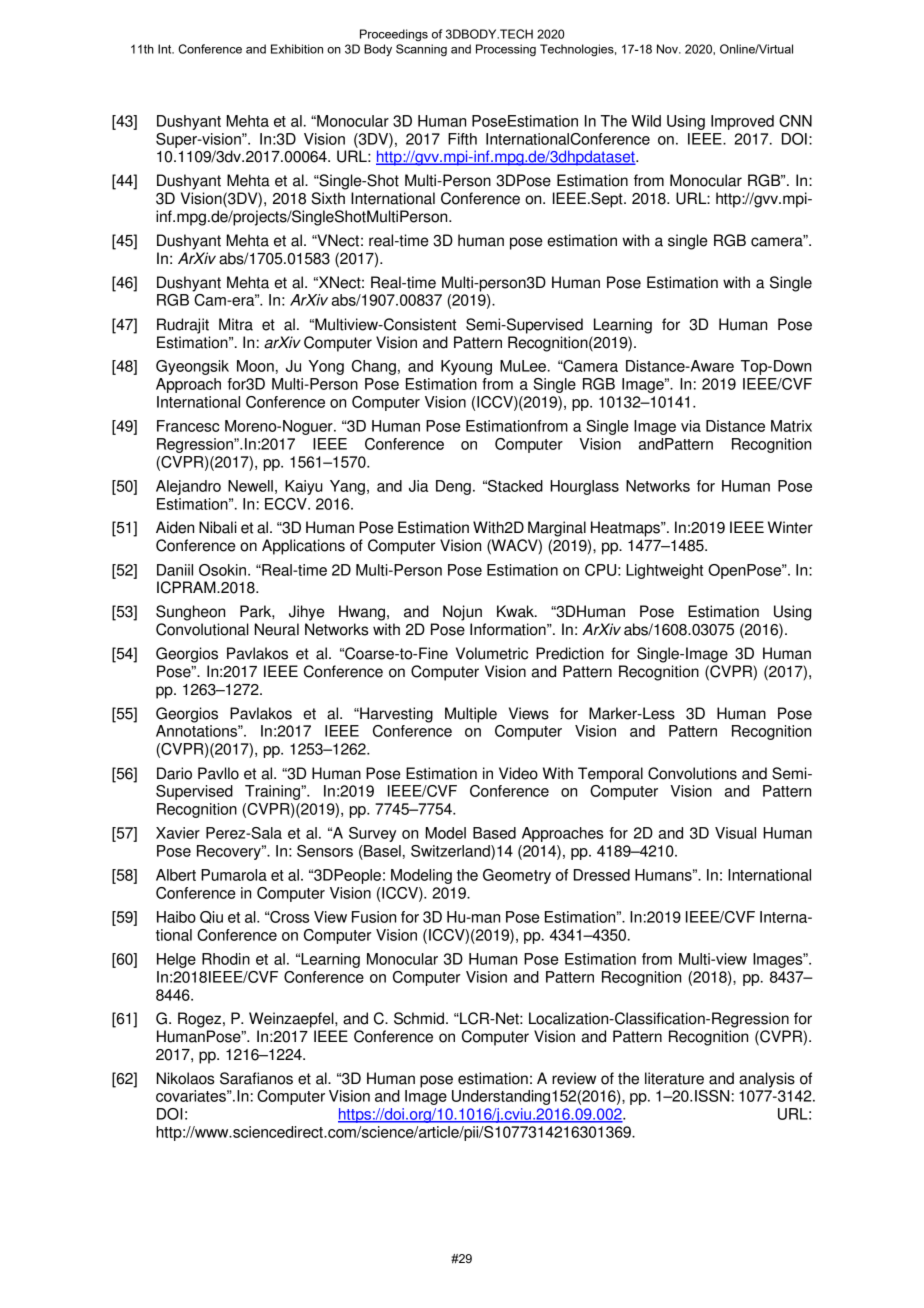  Describe the element at coordinates (691, 426) in the screenshot. I see `via` at that location.
